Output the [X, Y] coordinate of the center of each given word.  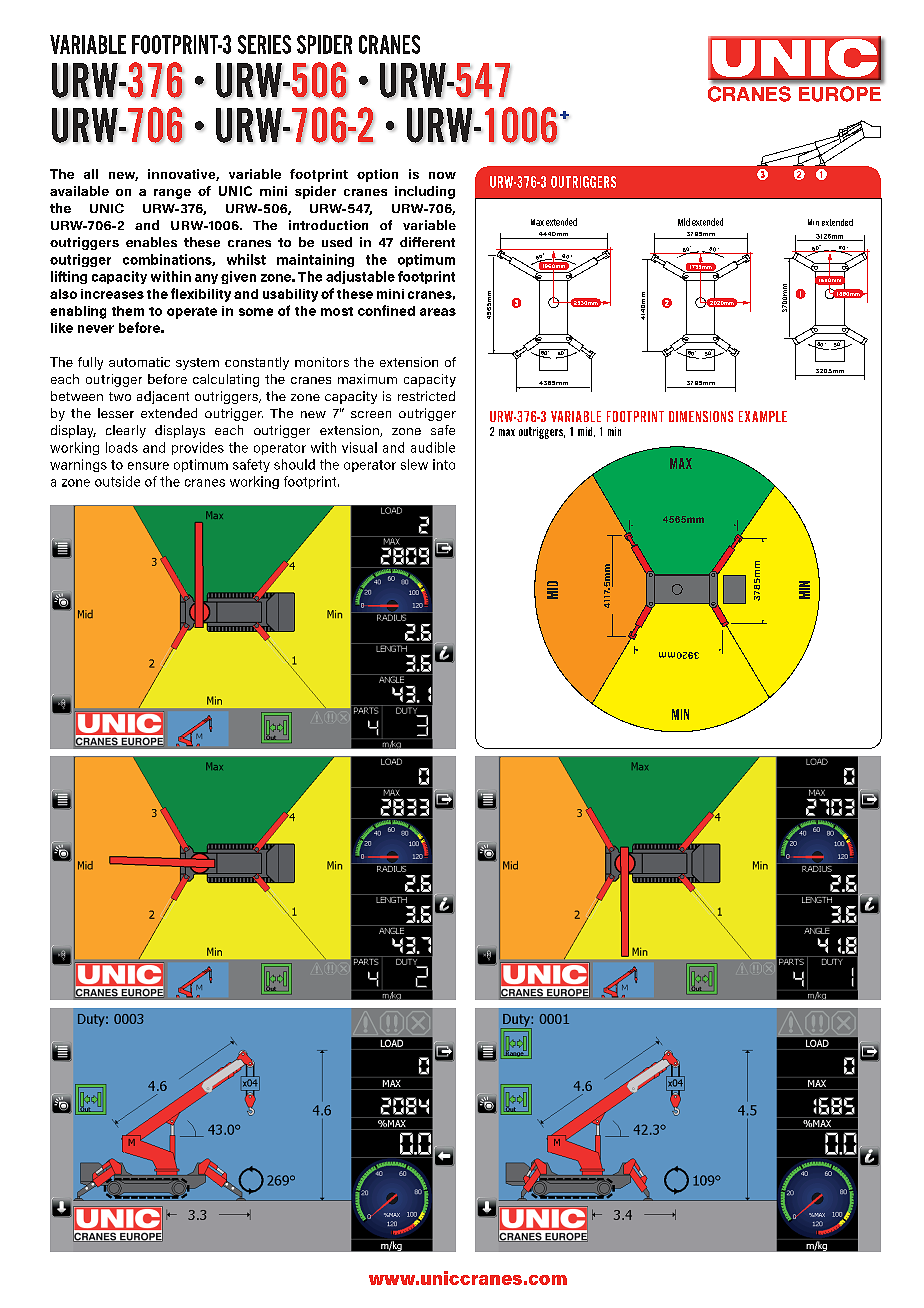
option [377, 175]
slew [414, 464]
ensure [148, 466]
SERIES [264, 44]
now [442, 175]
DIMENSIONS [701, 416]
